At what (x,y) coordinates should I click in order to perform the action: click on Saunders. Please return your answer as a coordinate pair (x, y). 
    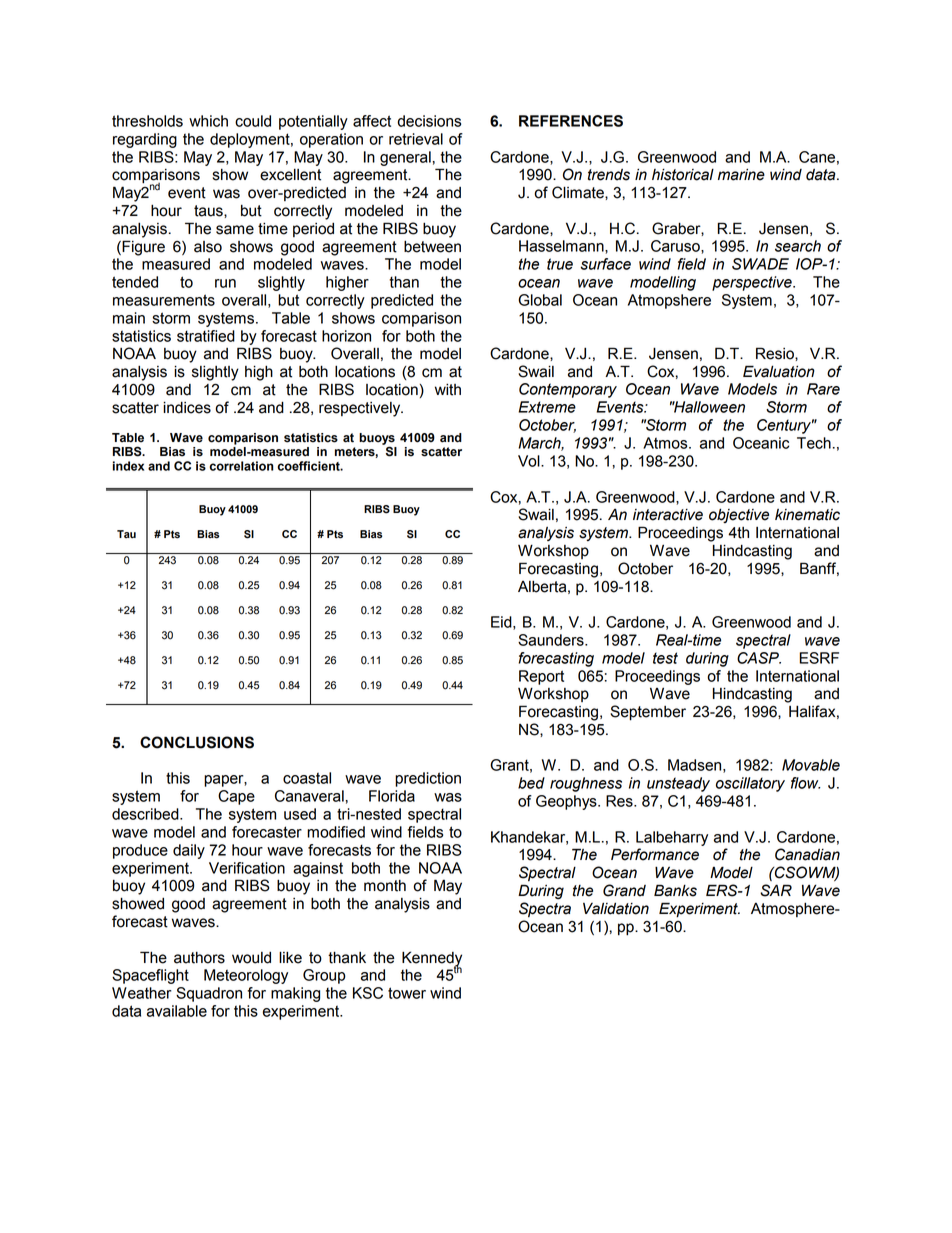
    Looking at the image, I should click on (552, 640).
